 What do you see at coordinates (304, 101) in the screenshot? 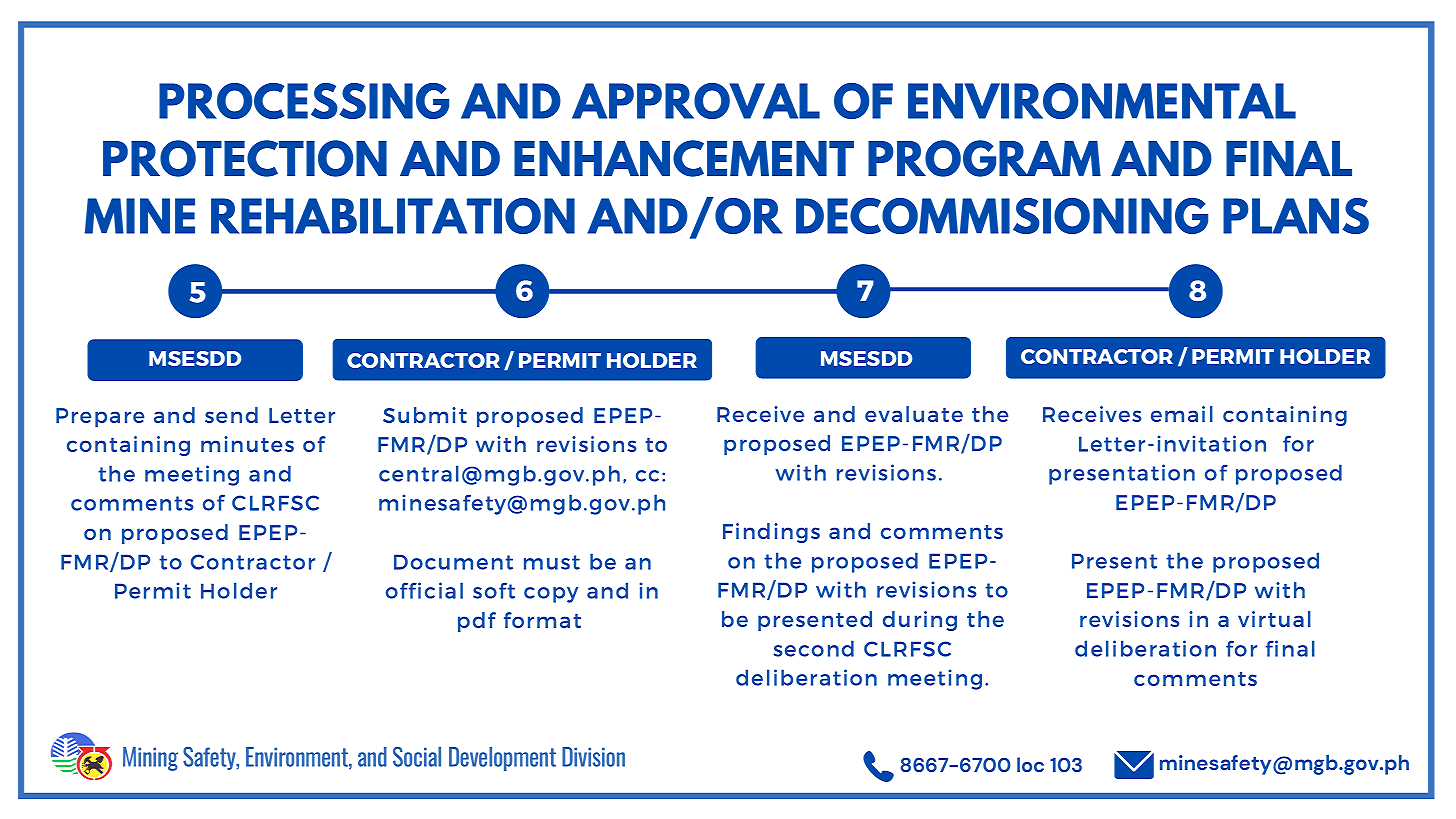
I see `PROCESSING` at bounding box center [304, 101].
